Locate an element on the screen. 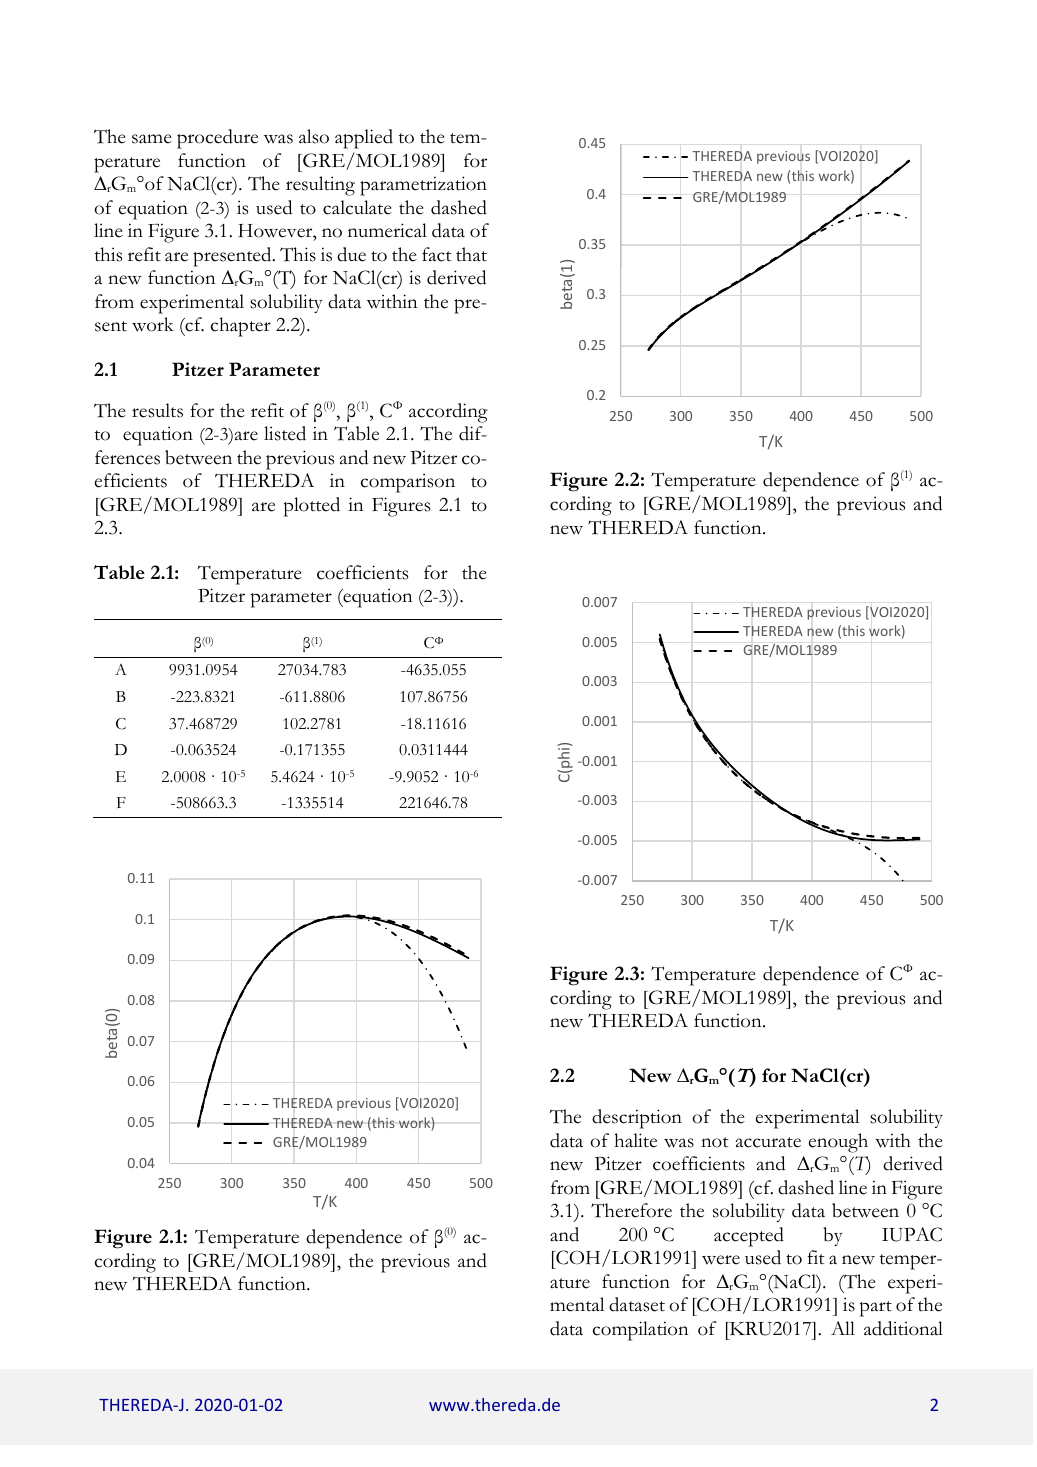 The width and height of the screenshot is (1037, 1467). parametrization is located at coordinates (423, 186).
